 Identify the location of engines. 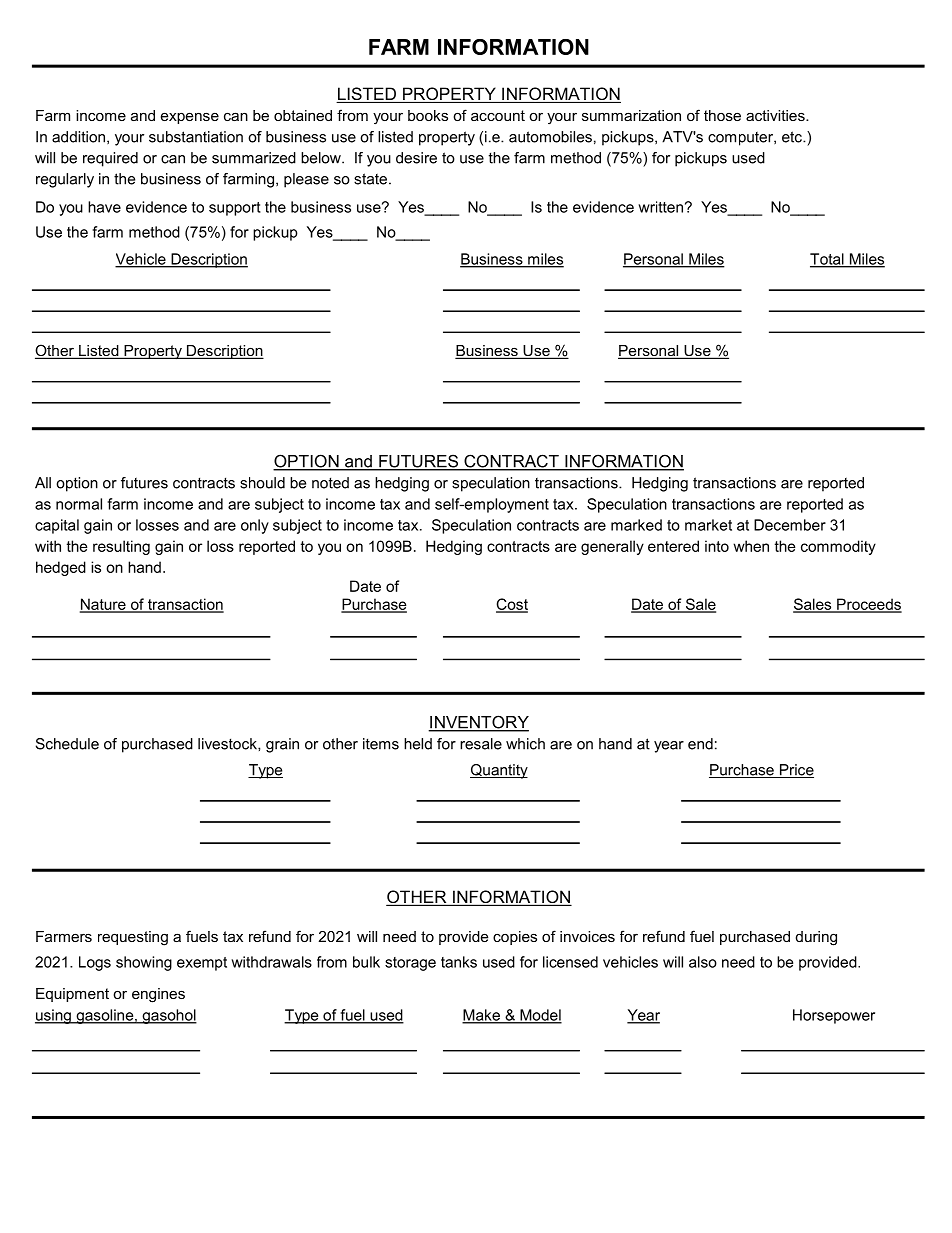
(158, 995).
